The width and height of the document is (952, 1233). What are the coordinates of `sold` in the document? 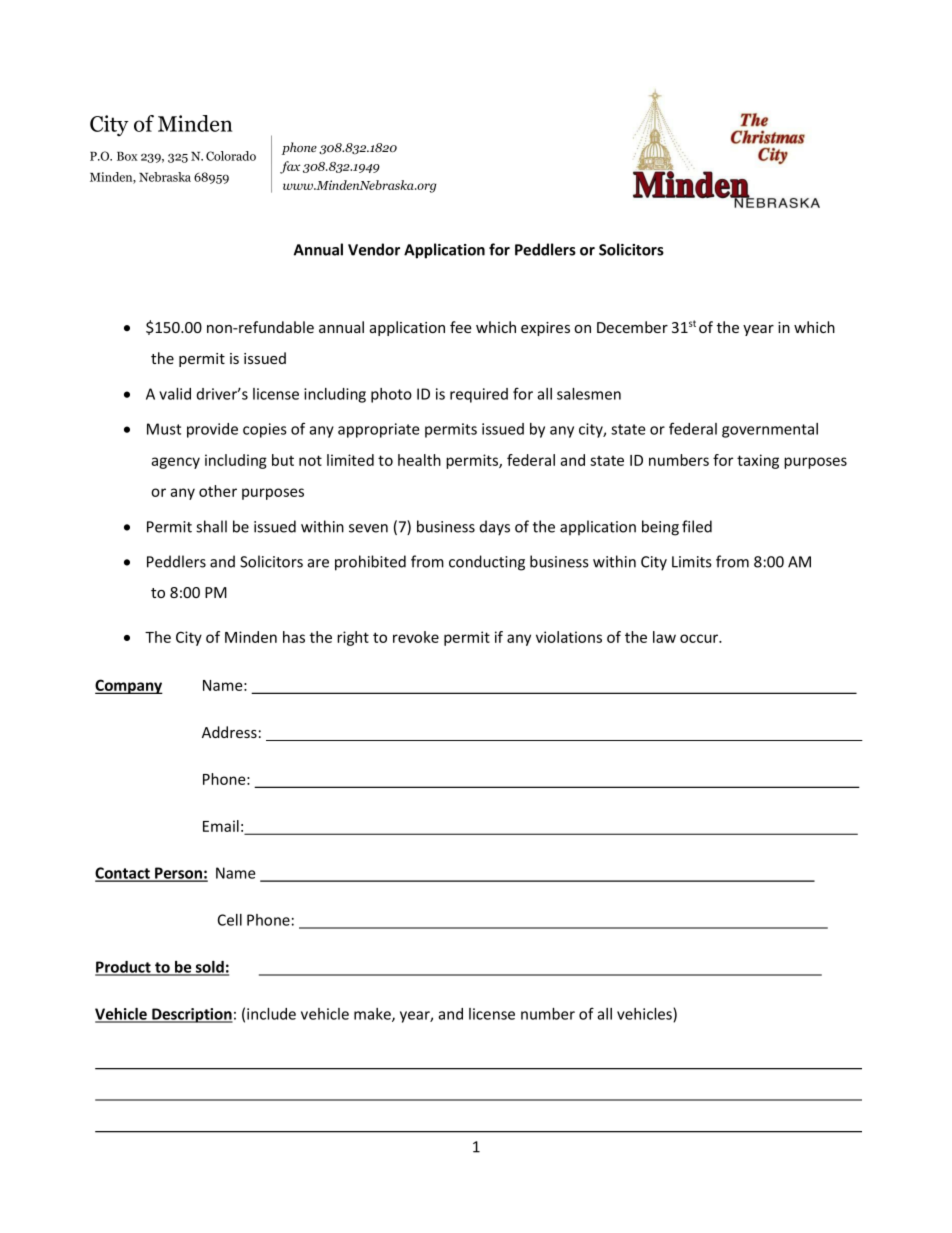 It's located at (209, 968).
